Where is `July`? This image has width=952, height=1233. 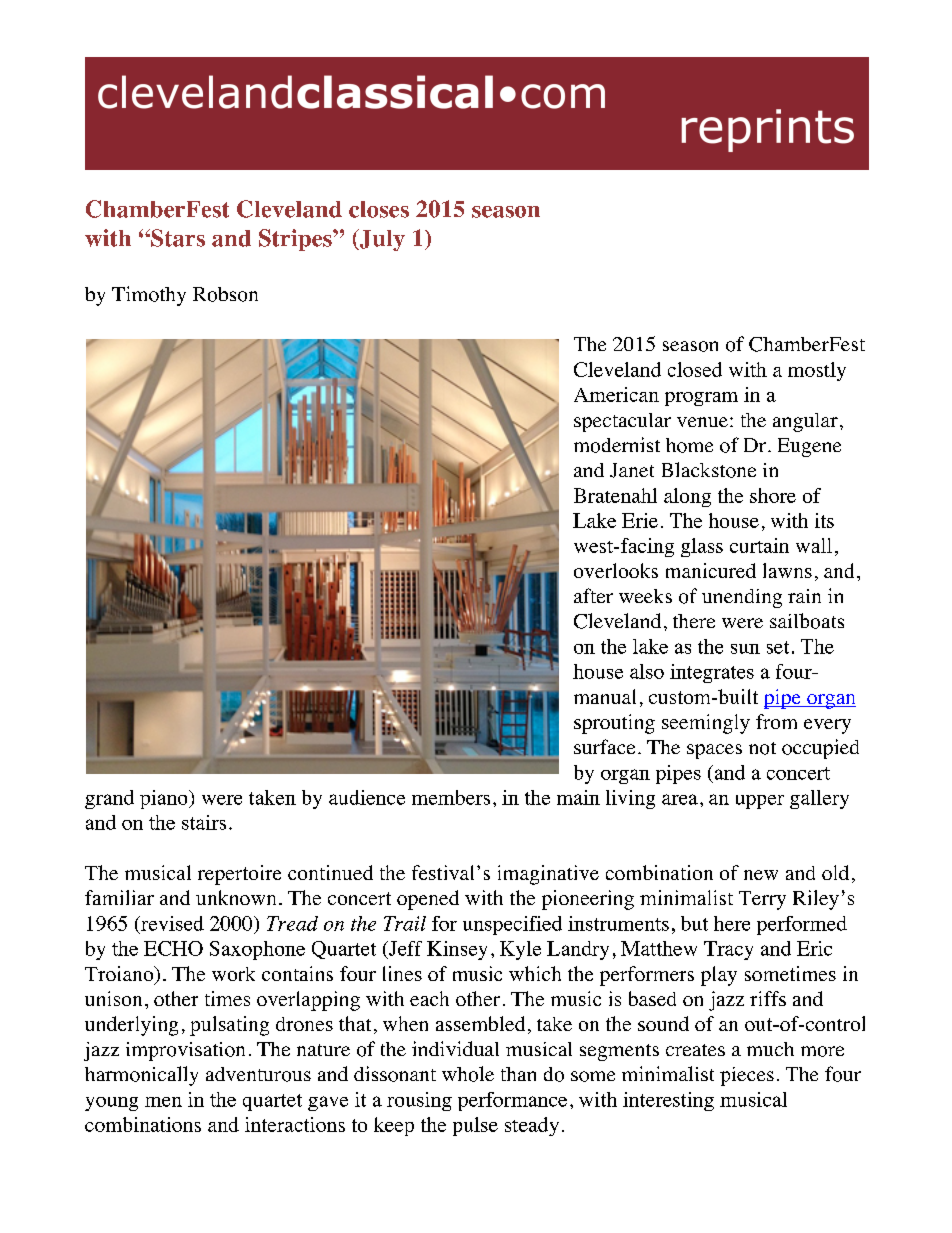 July is located at coordinates (381, 240).
